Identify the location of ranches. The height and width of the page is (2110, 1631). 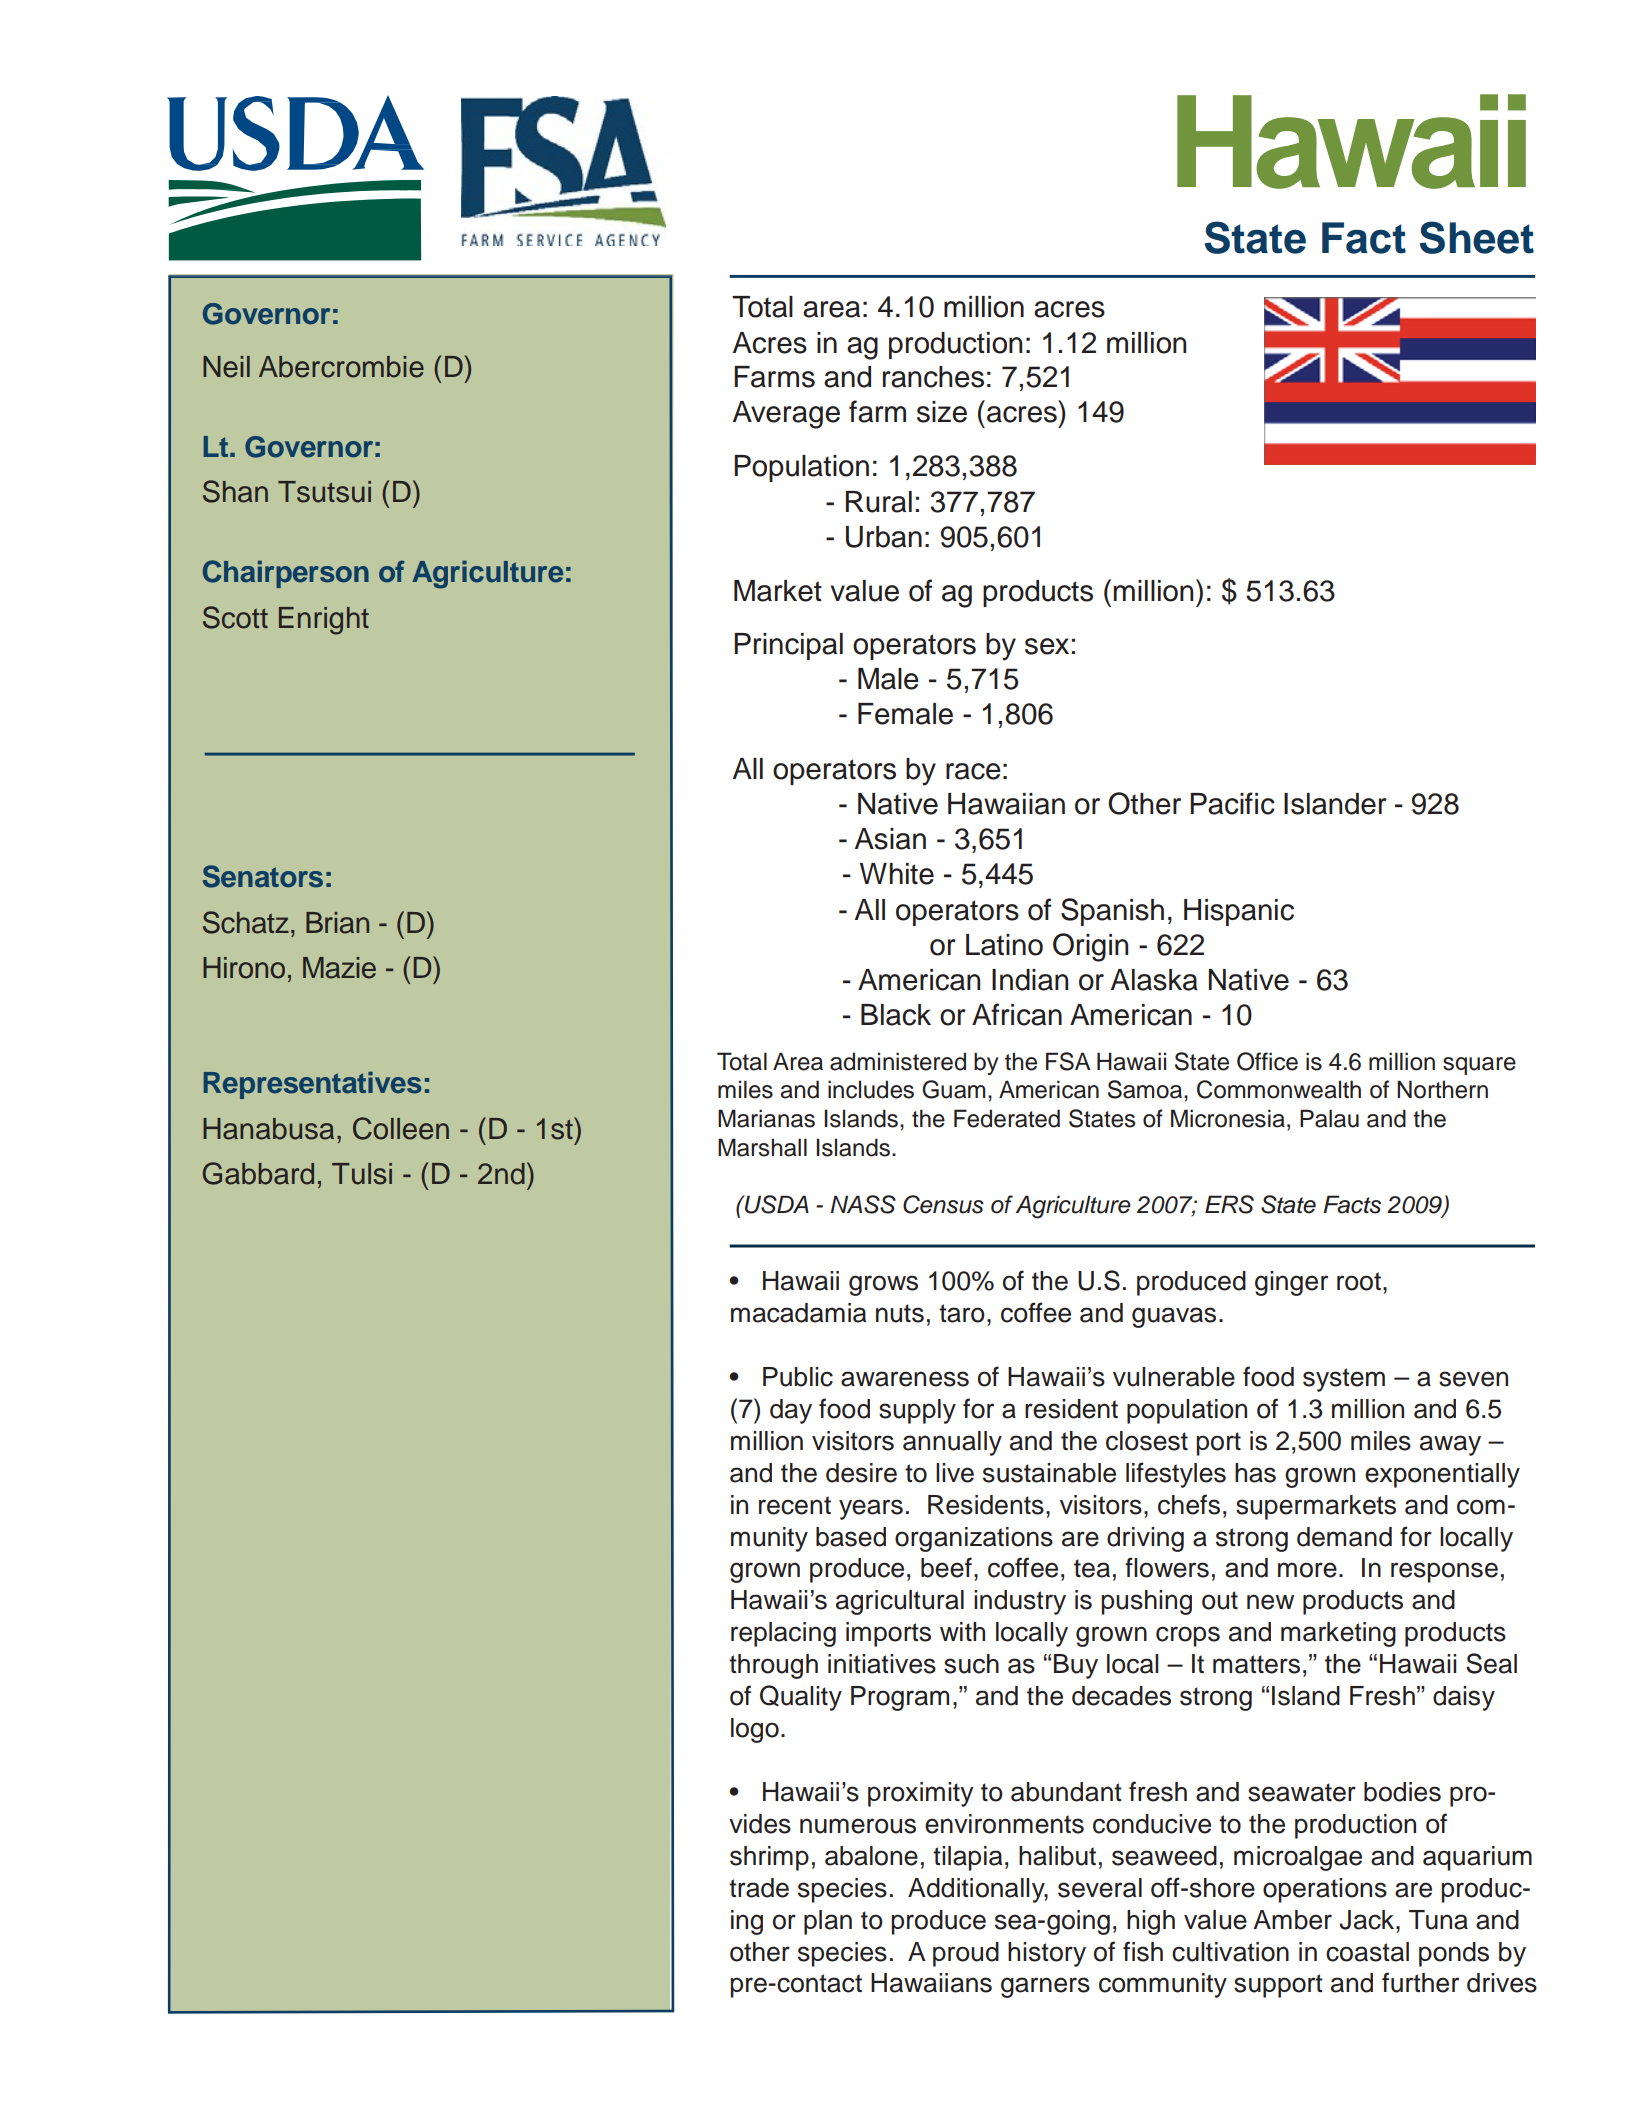
(933, 377).
